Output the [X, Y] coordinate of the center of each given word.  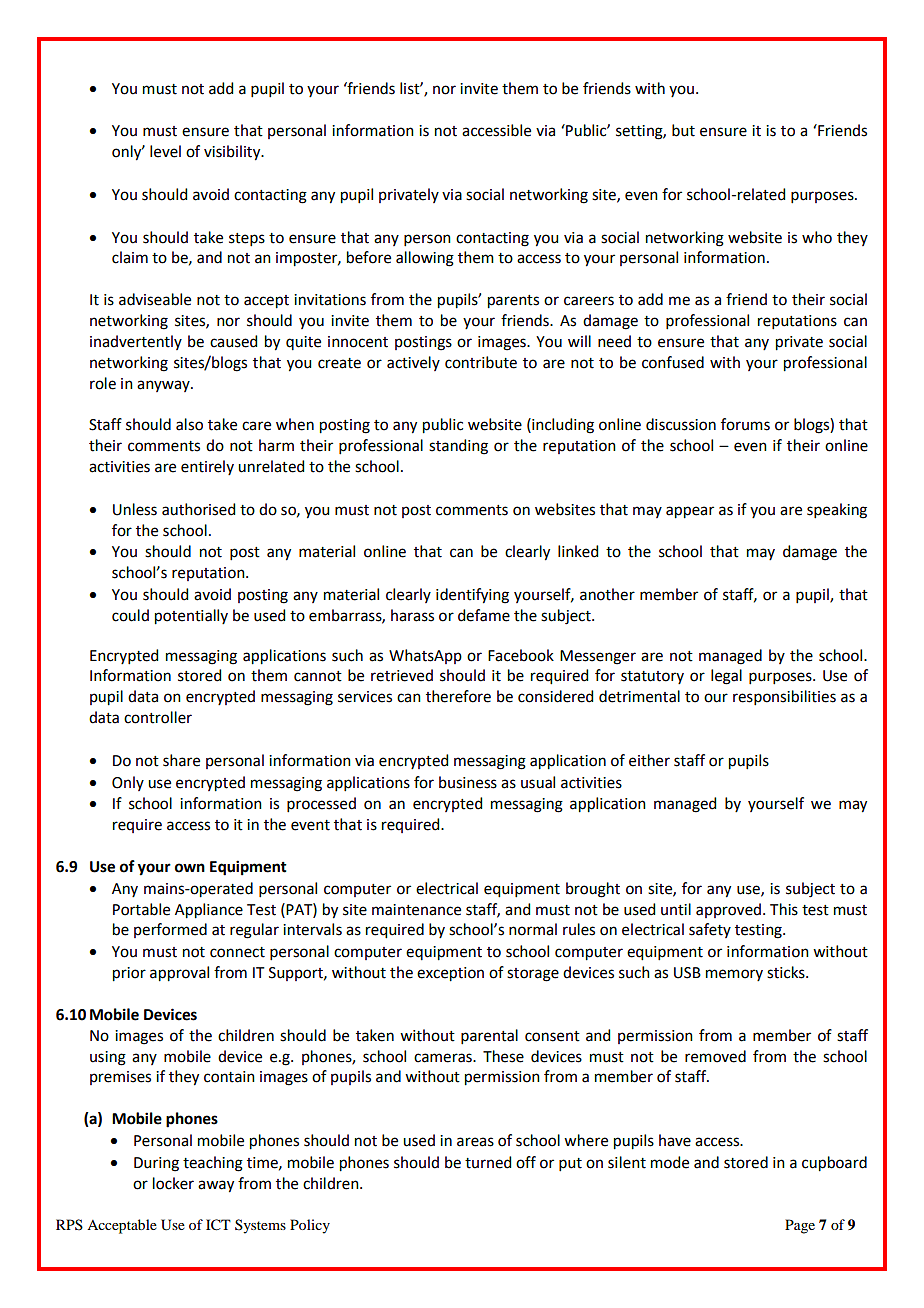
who [817, 237]
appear [690, 512]
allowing [425, 259]
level [165, 151]
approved [728, 910]
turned [488, 1162]
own [190, 868]
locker [173, 1183]
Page [800, 1226]
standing [458, 447]
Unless [135, 509]
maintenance [416, 910]
